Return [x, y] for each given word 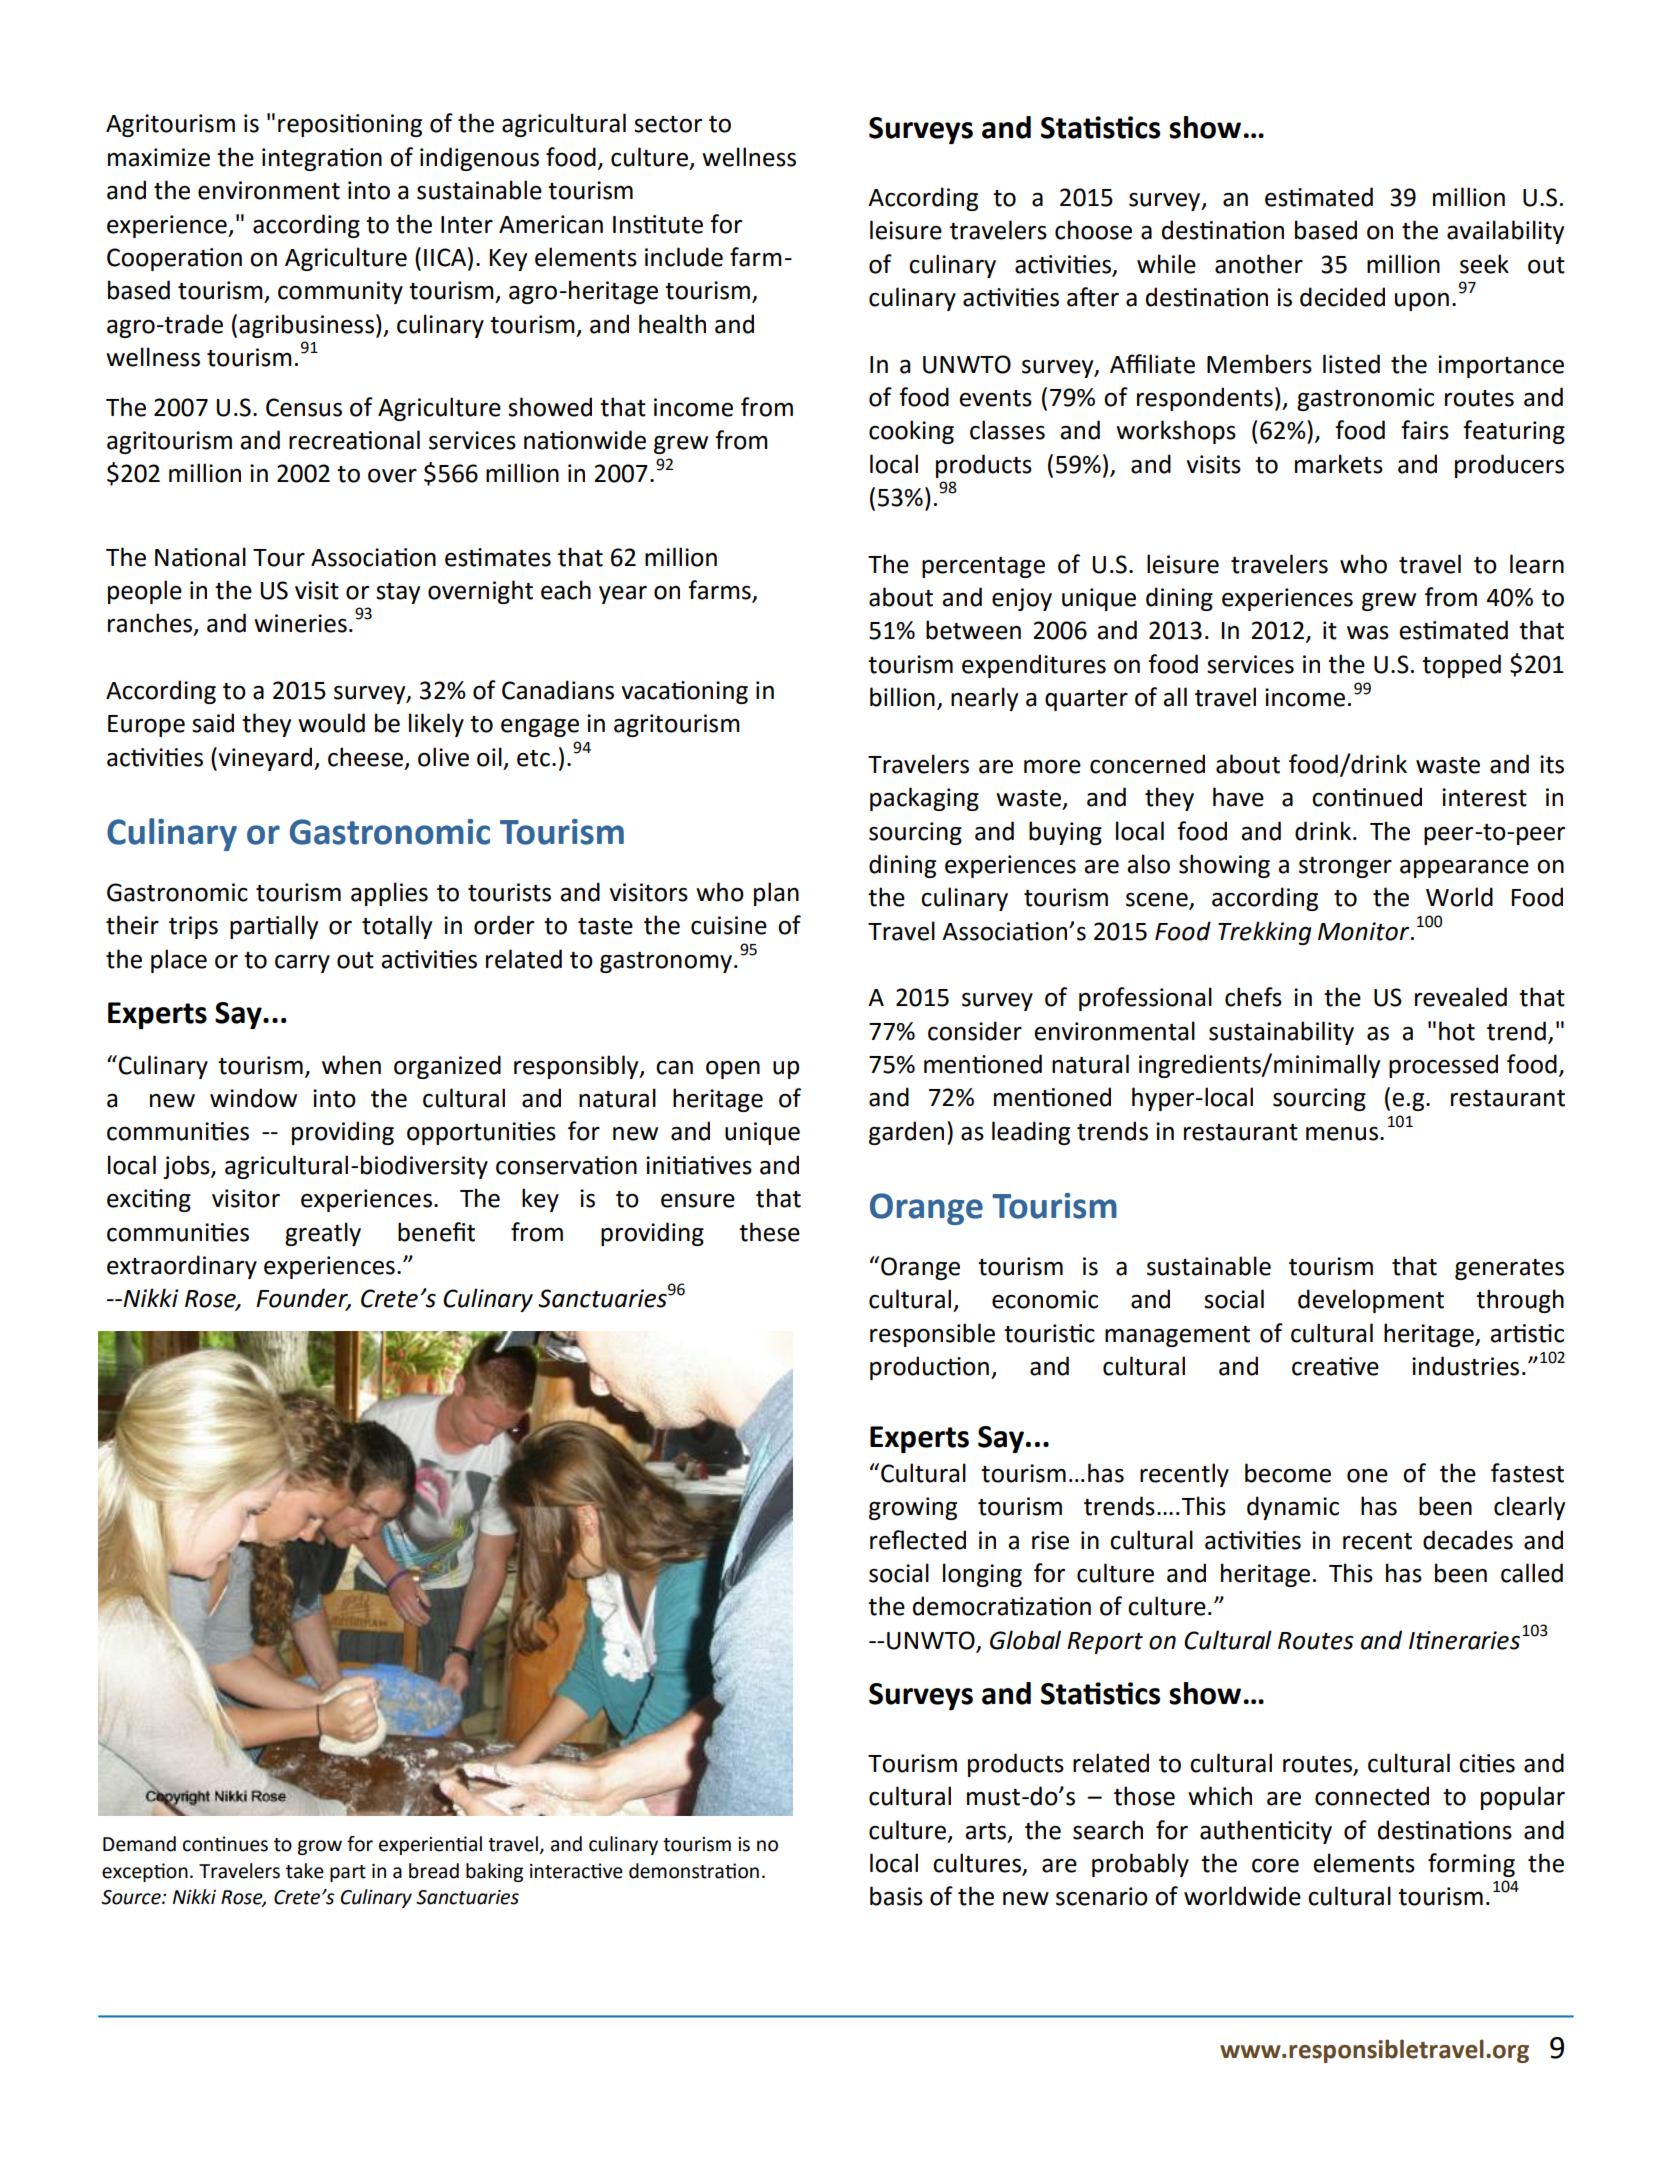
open [733, 1069]
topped [1461, 666]
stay [398, 593]
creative [1335, 1366]
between [973, 630]
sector [668, 124]
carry [302, 964]
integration [322, 159]
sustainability [1281, 1033]
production [929, 1368]
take [305, 1871]
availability [1505, 232]
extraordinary [182, 1267]
